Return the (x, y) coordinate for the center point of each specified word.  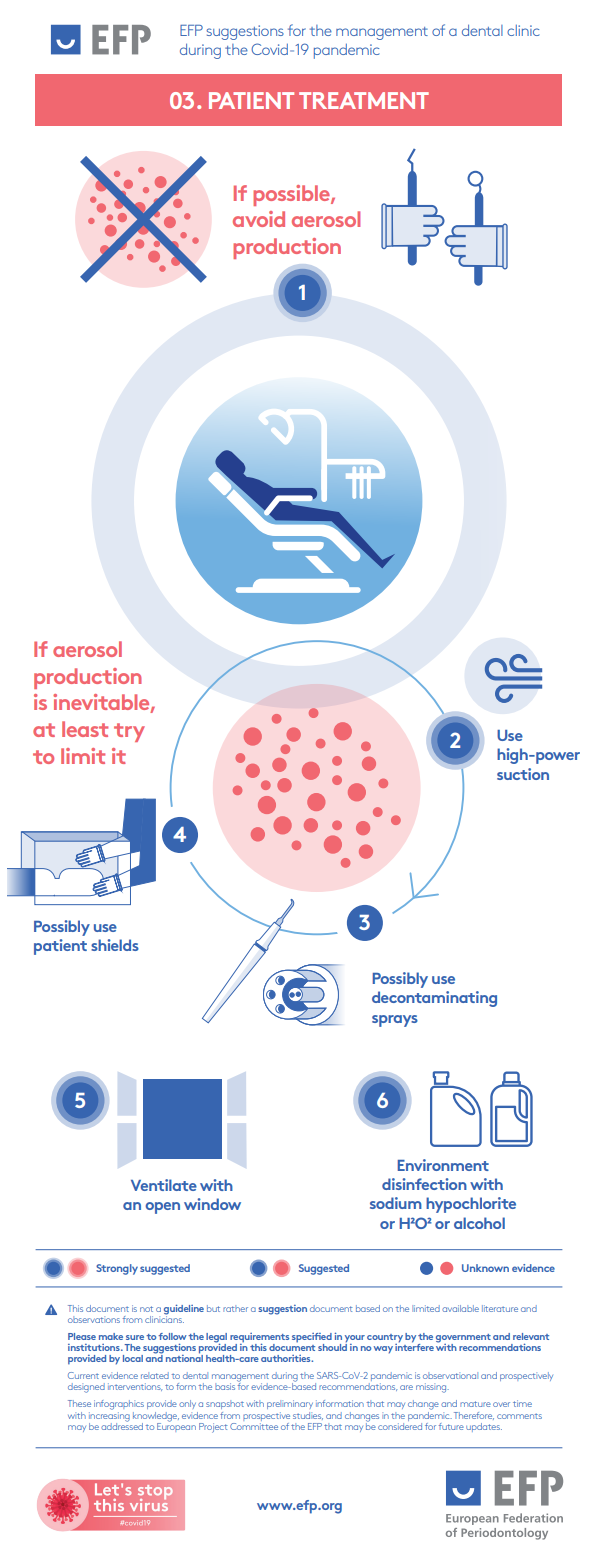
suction (523, 774)
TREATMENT (364, 100)
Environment (443, 1165)
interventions (135, 1387)
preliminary (290, 1404)
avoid (259, 219)
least (85, 729)
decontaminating (434, 999)
